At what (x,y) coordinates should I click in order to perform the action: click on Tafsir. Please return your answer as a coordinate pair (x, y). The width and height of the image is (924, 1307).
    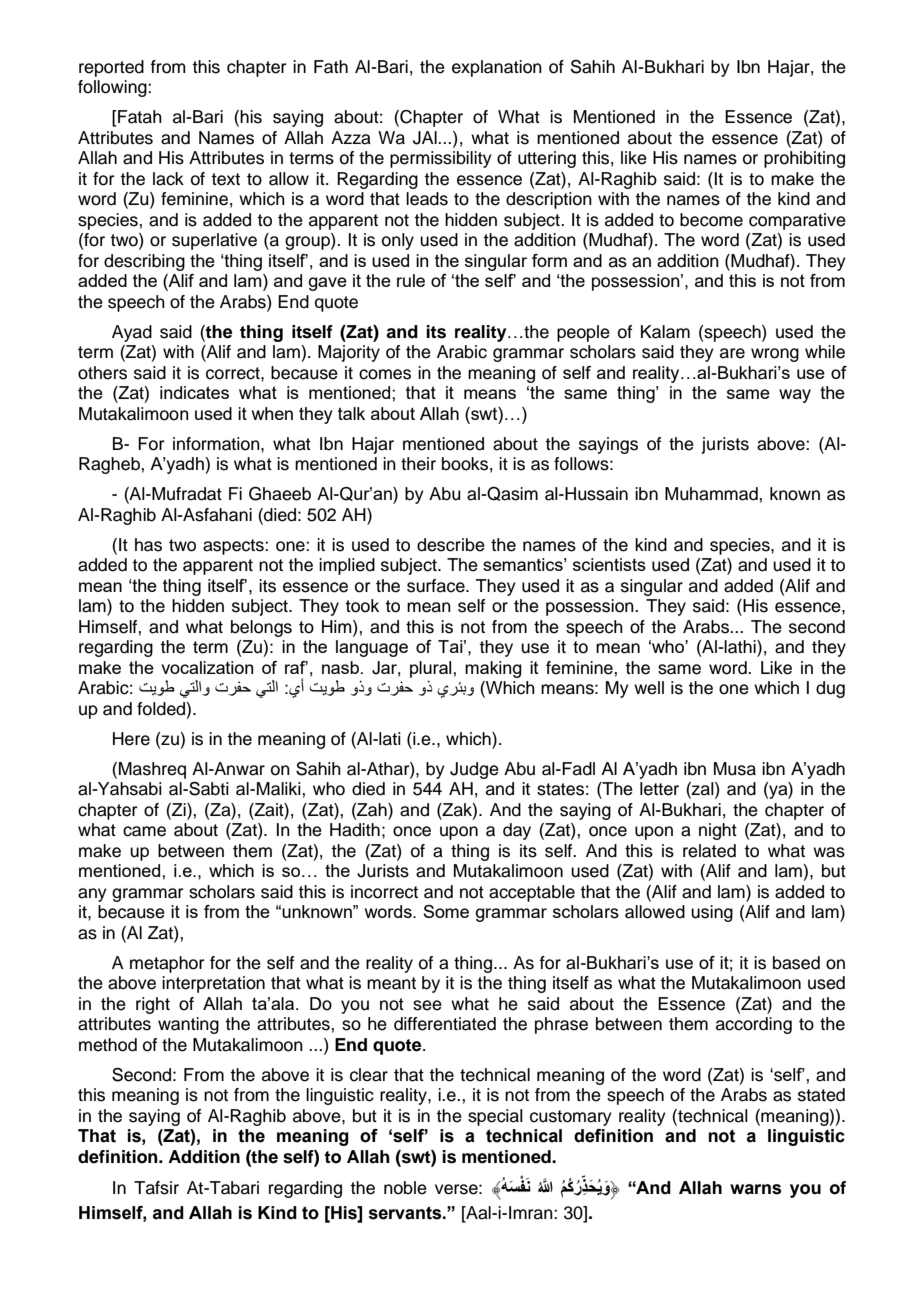
    Looking at the image, I should click on (156, 1188).
